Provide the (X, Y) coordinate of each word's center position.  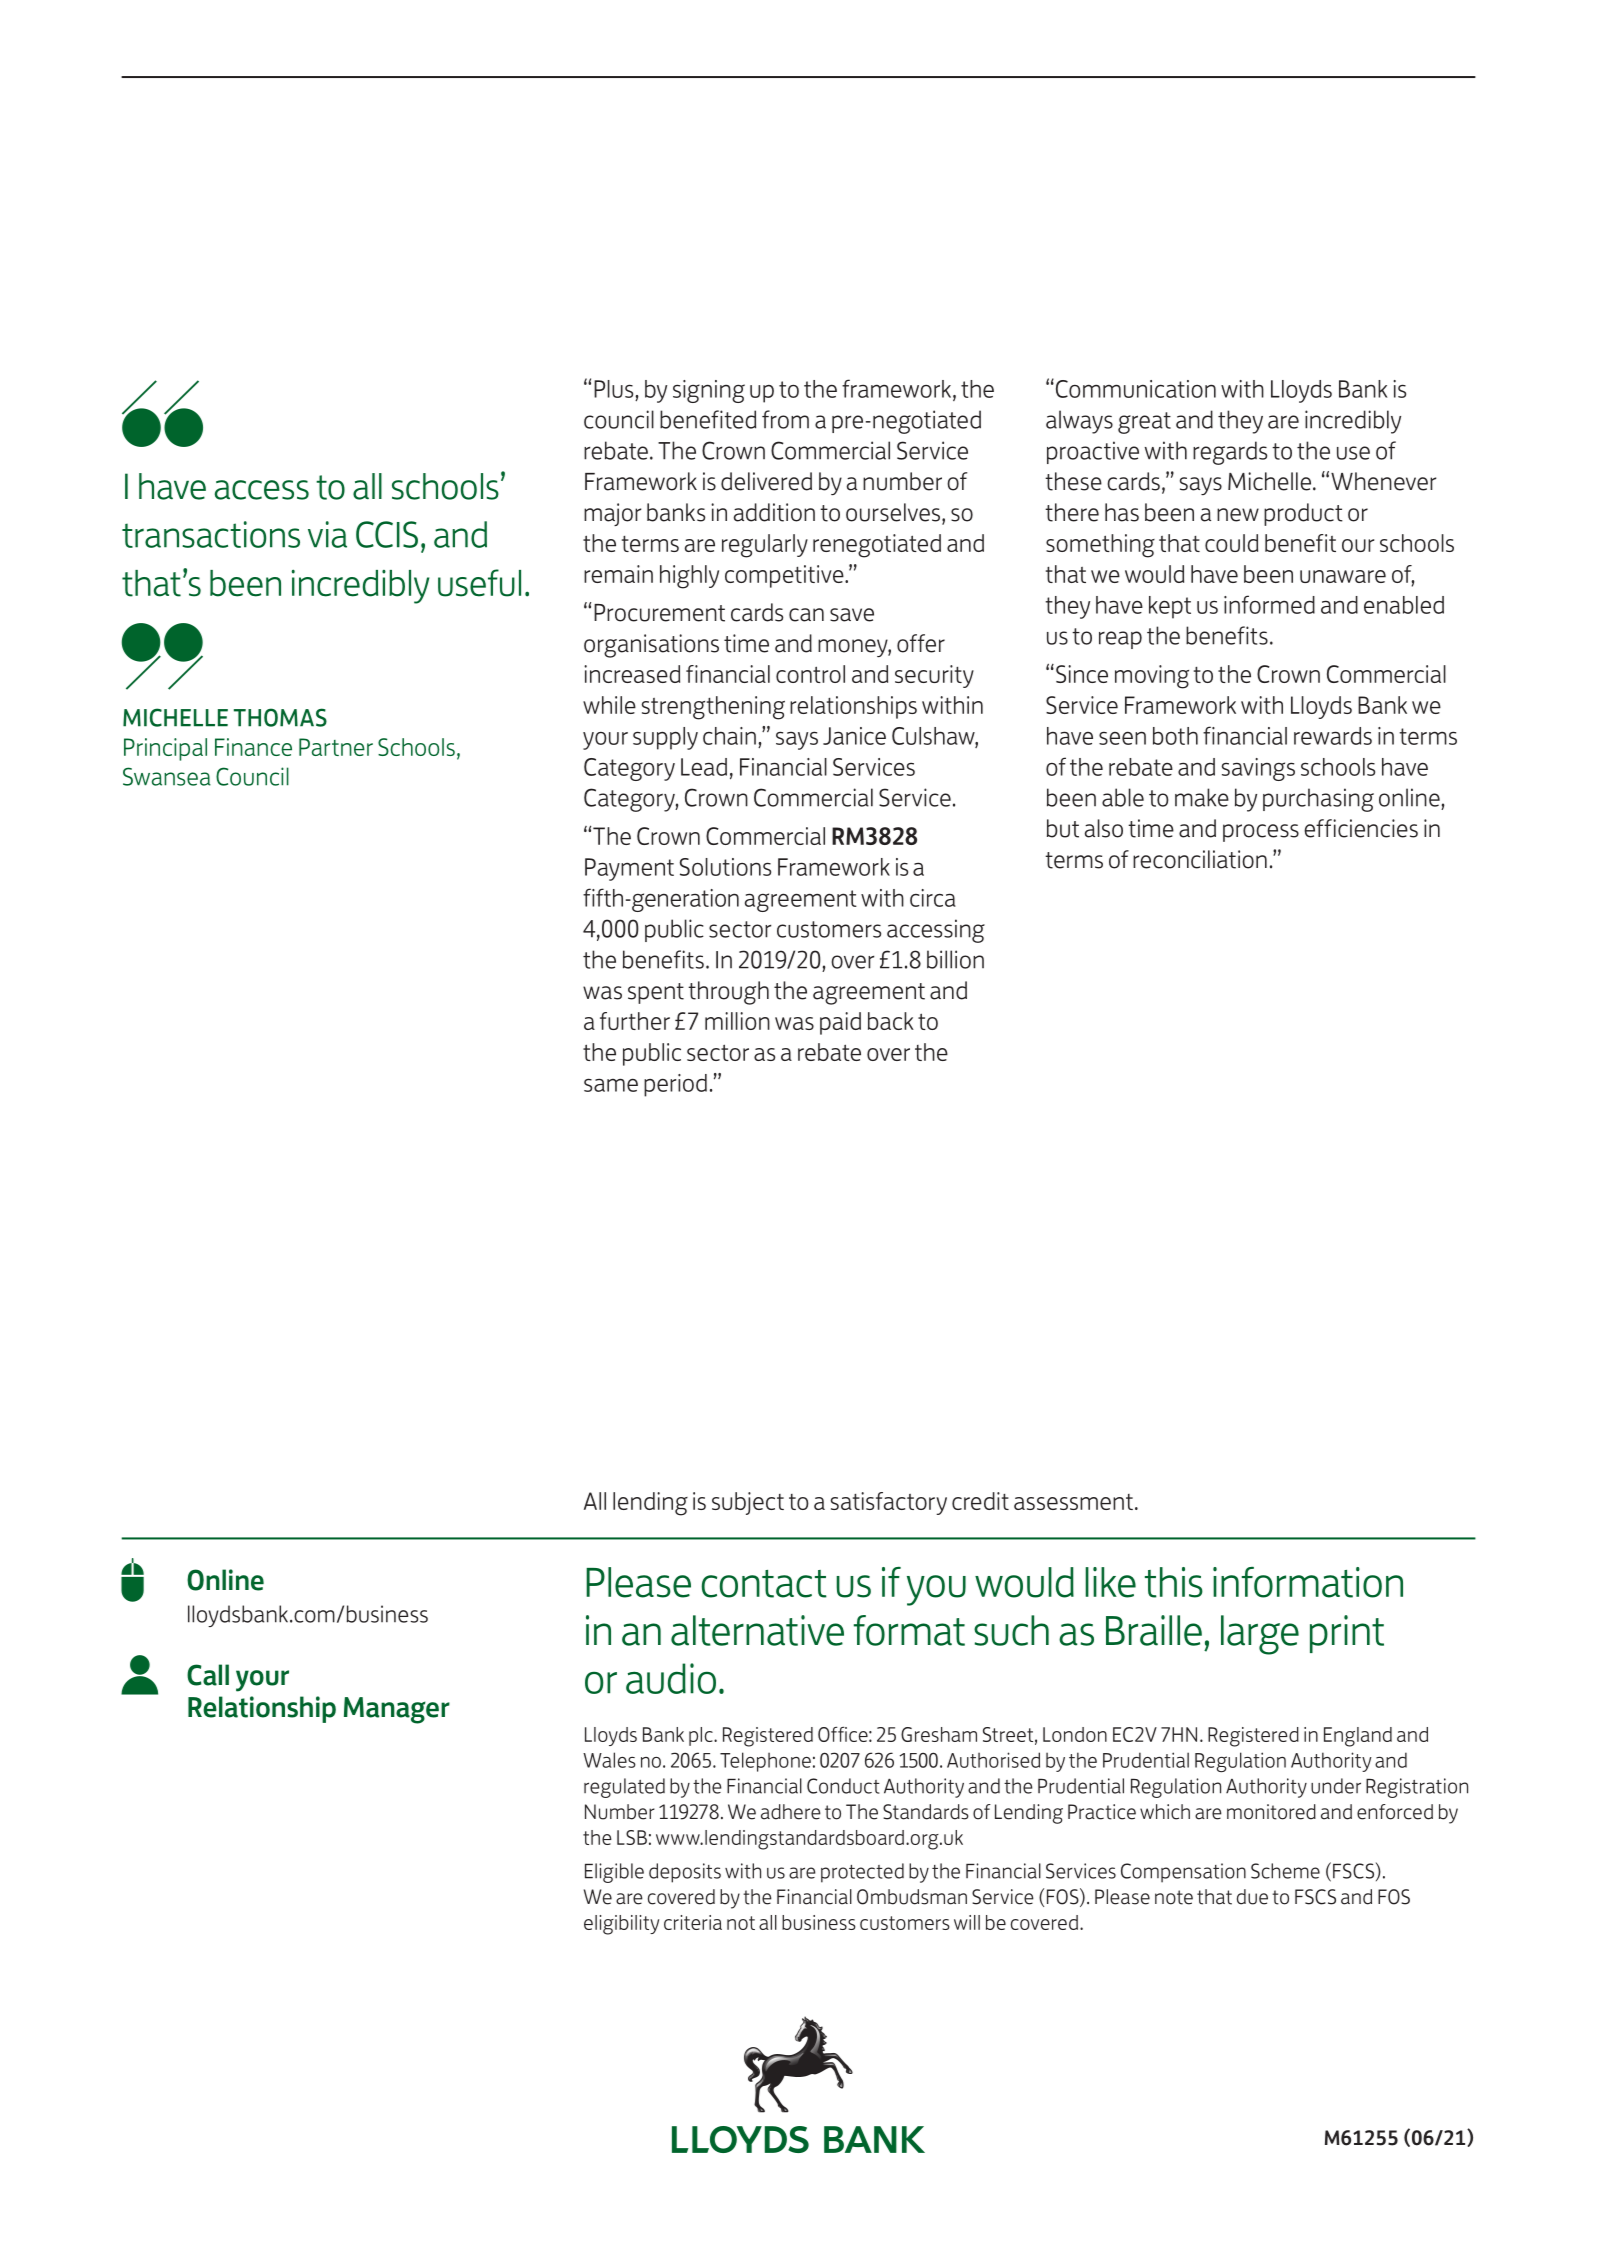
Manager (397, 1710)
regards (1230, 453)
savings (1258, 769)
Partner (336, 747)
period (675, 1085)
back (891, 1021)
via (327, 534)
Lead (704, 767)
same (611, 1085)
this (1174, 1582)
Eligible (614, 1873)
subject (748, 1503)
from (785, 419)
